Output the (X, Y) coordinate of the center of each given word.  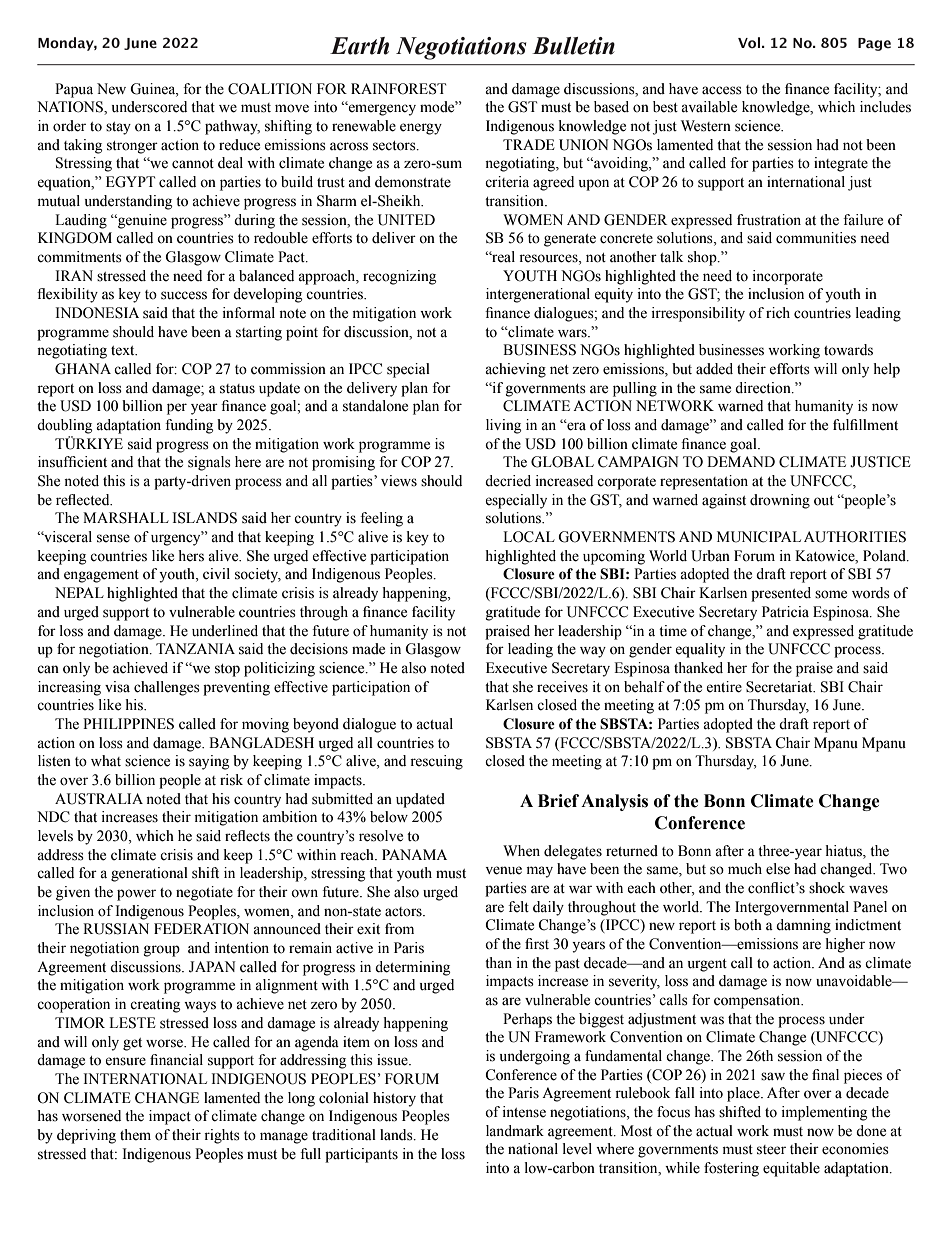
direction (764, 388)
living (503, 426)
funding (189, 426)
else (778, 869)
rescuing (436, 762)
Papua (74, 90)
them (135, 1135)
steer (771, 1150)
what (106, 760)
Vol (750, 42)
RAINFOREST (398, 89)
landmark (515, 1131)
